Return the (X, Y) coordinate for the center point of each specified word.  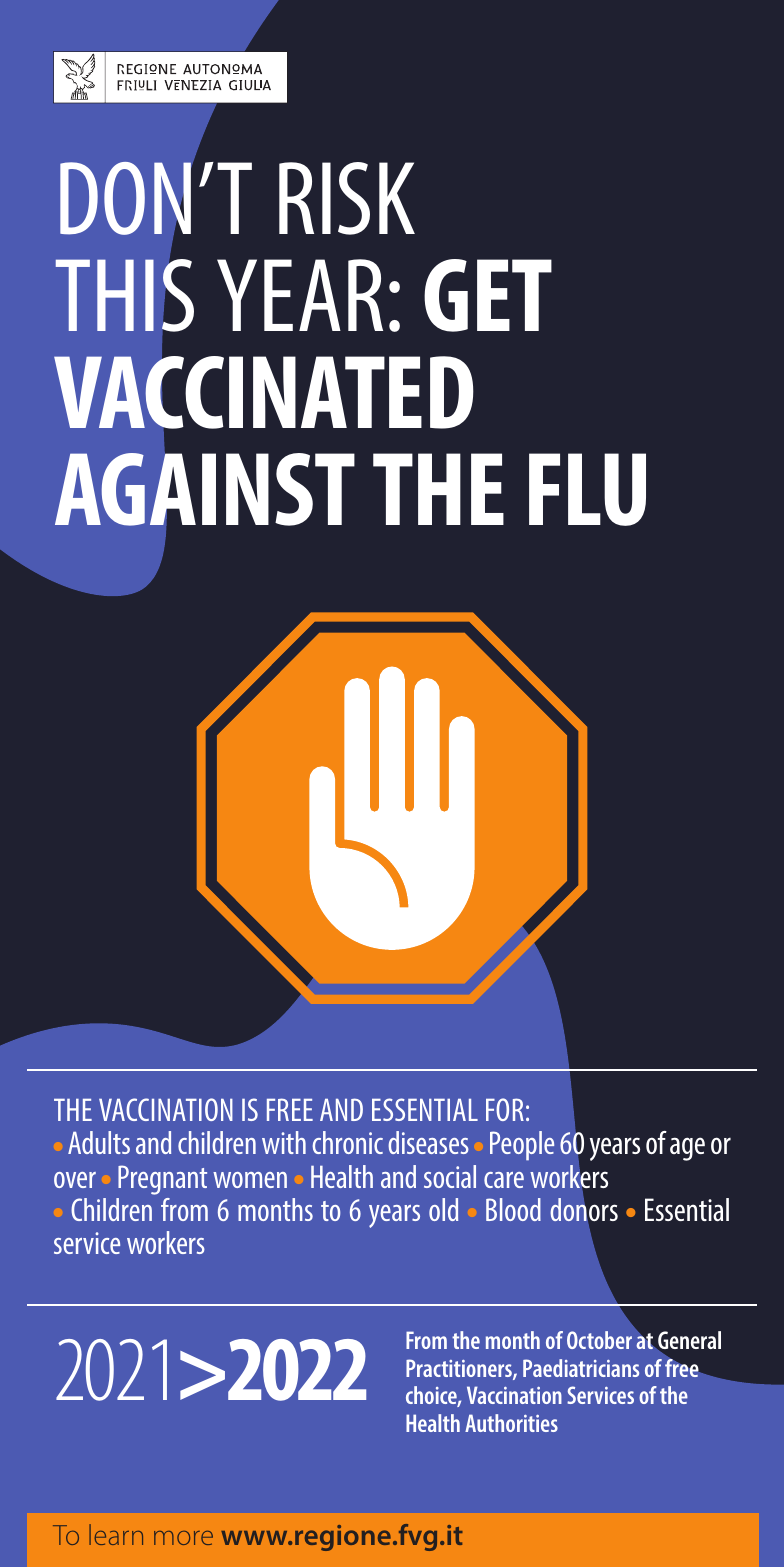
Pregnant (162, 1180)
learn (116, 1534)
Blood (513, 1209)
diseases (428, 1142)
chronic (347, 1142)
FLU (587, 489)
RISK (347, 198)
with (284, 1142)
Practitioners (460, 1369)
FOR (505, 1109)
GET (488, 295)
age (687, 1149)
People (522, 1146)
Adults (99, 1142)
